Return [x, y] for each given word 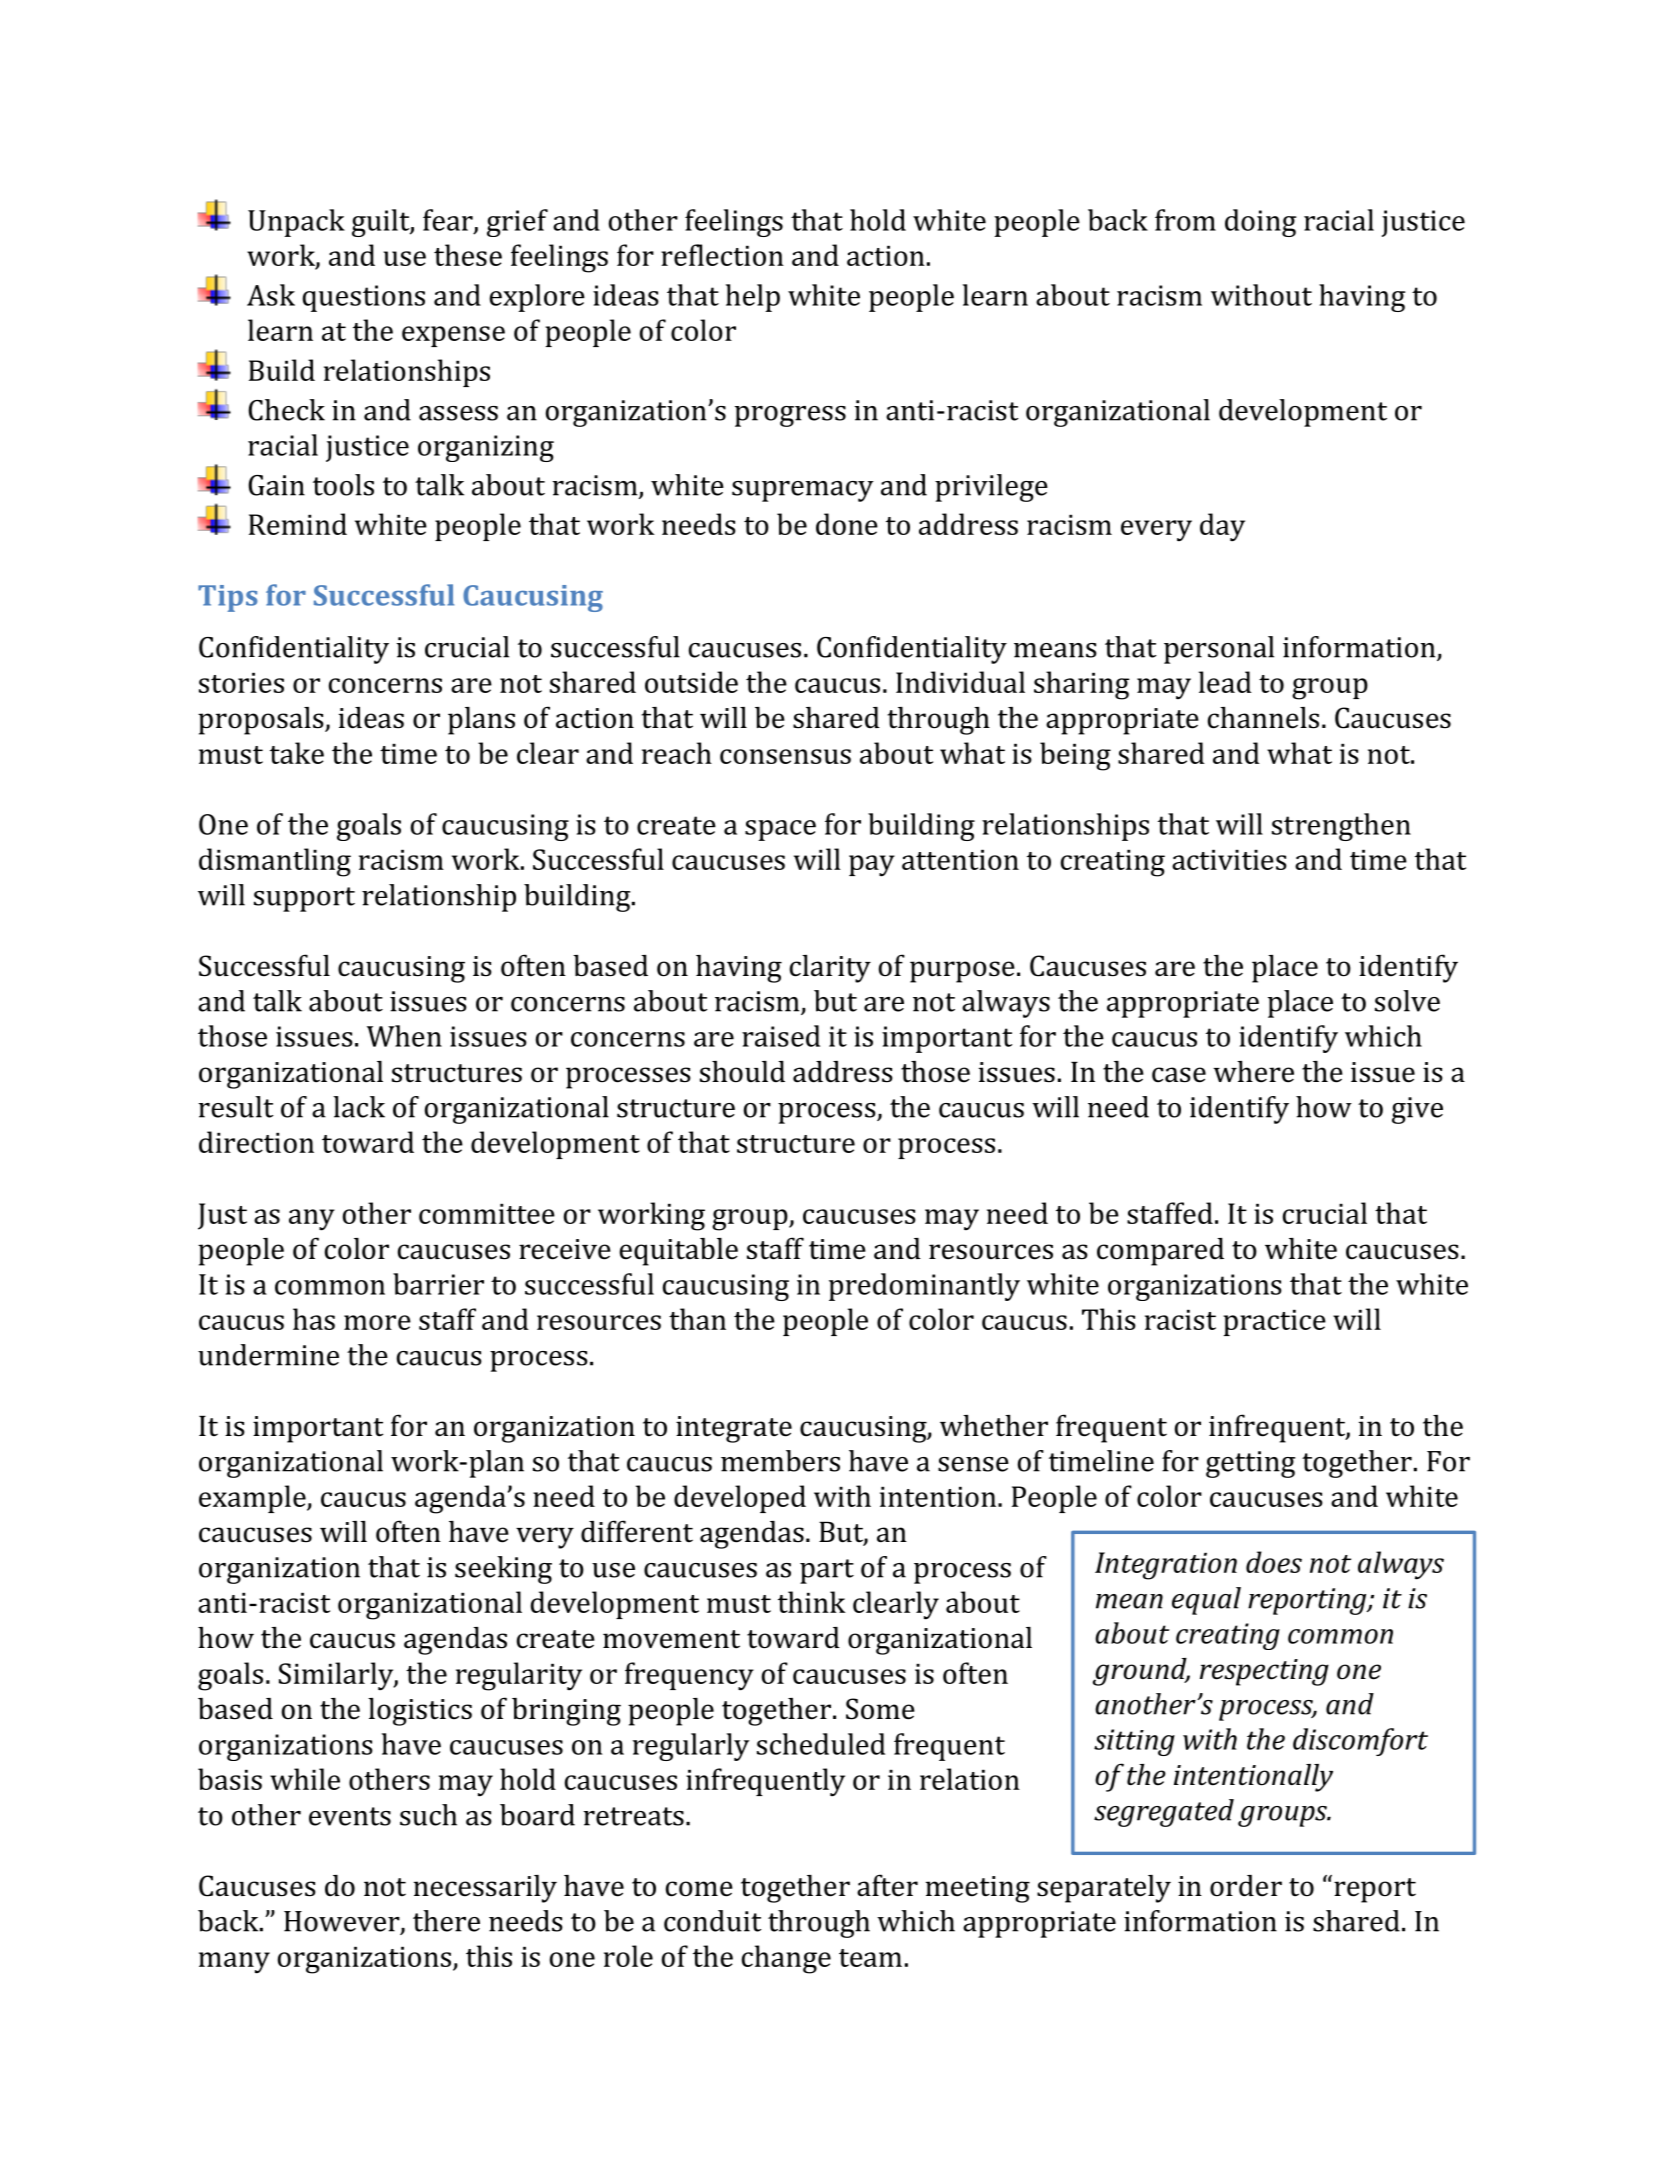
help [753, 298]
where [1253, 1072]
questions [363, 298]
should [742, 1072]
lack [359, 1107]
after [887, 1885]
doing [1260, 223]
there [446, 1921]
